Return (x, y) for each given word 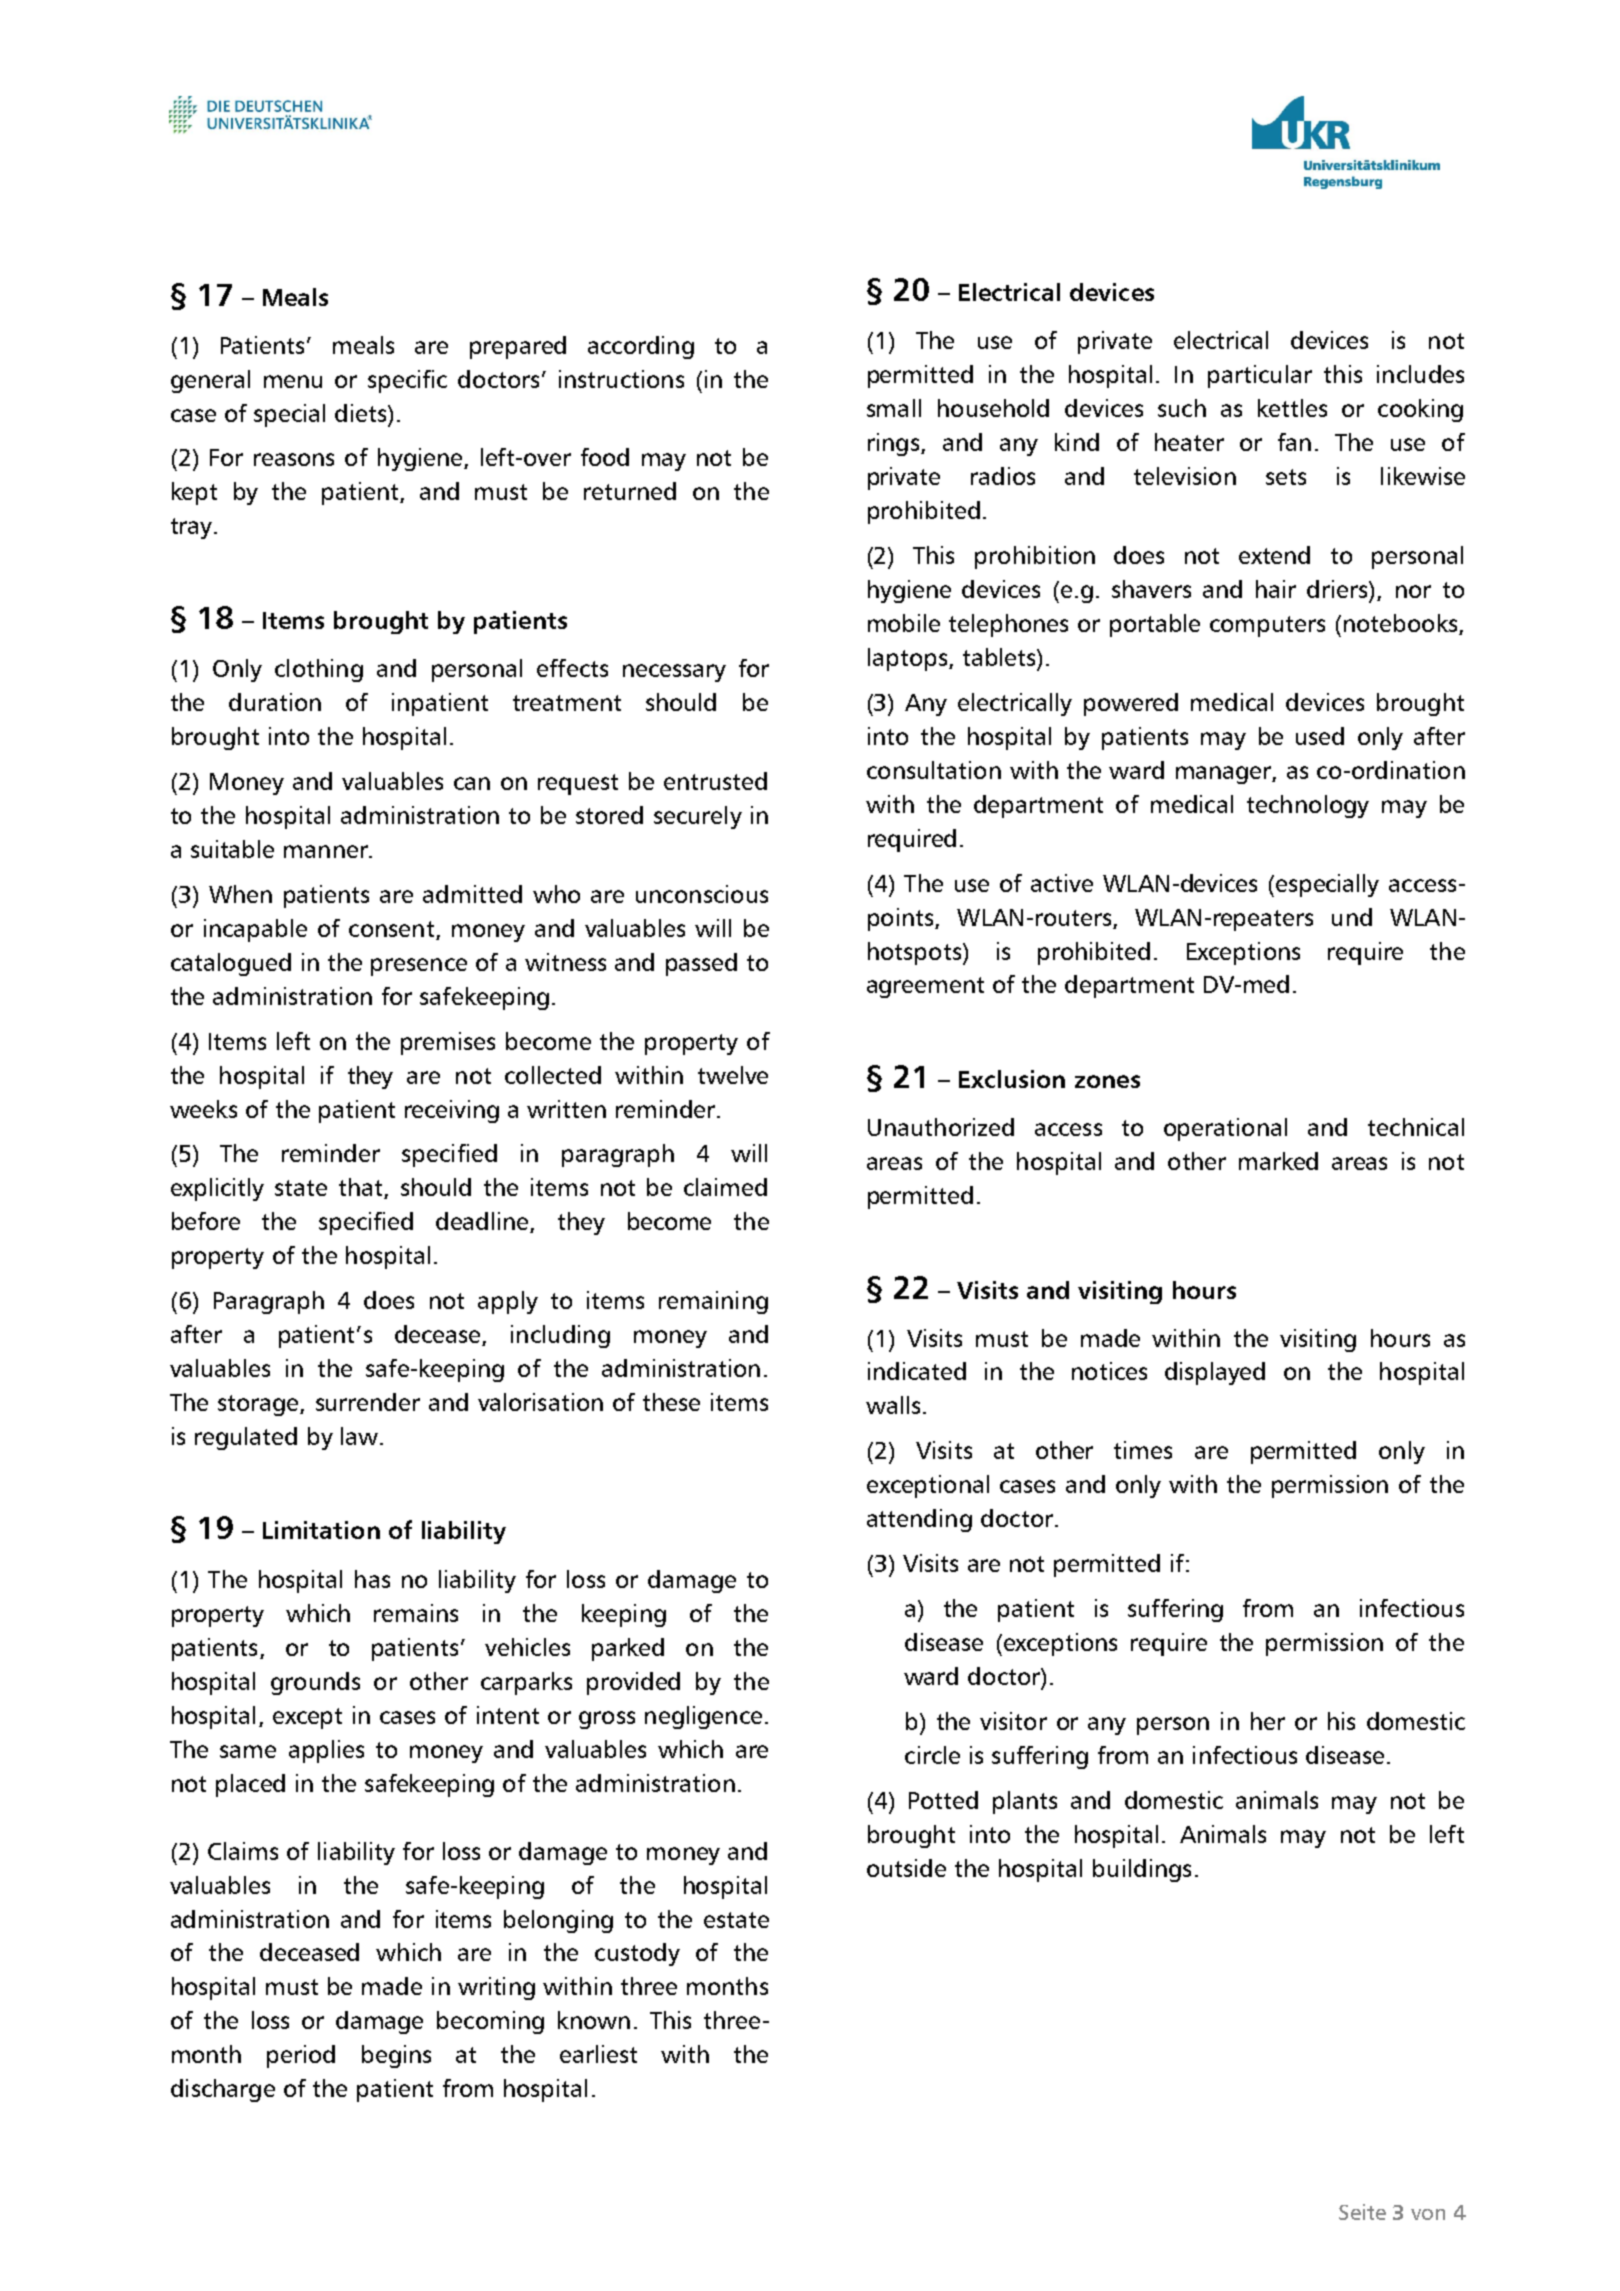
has (372, 1579)
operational (1225, 1129)
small (894, 408)
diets (362, 413)
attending (919, 1520)
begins (396, 2056)
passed (701, 964)
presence (419, 967)
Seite (1362, 2212)
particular (1260, 376)
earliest (598, 2054)
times (1143, 1450)
